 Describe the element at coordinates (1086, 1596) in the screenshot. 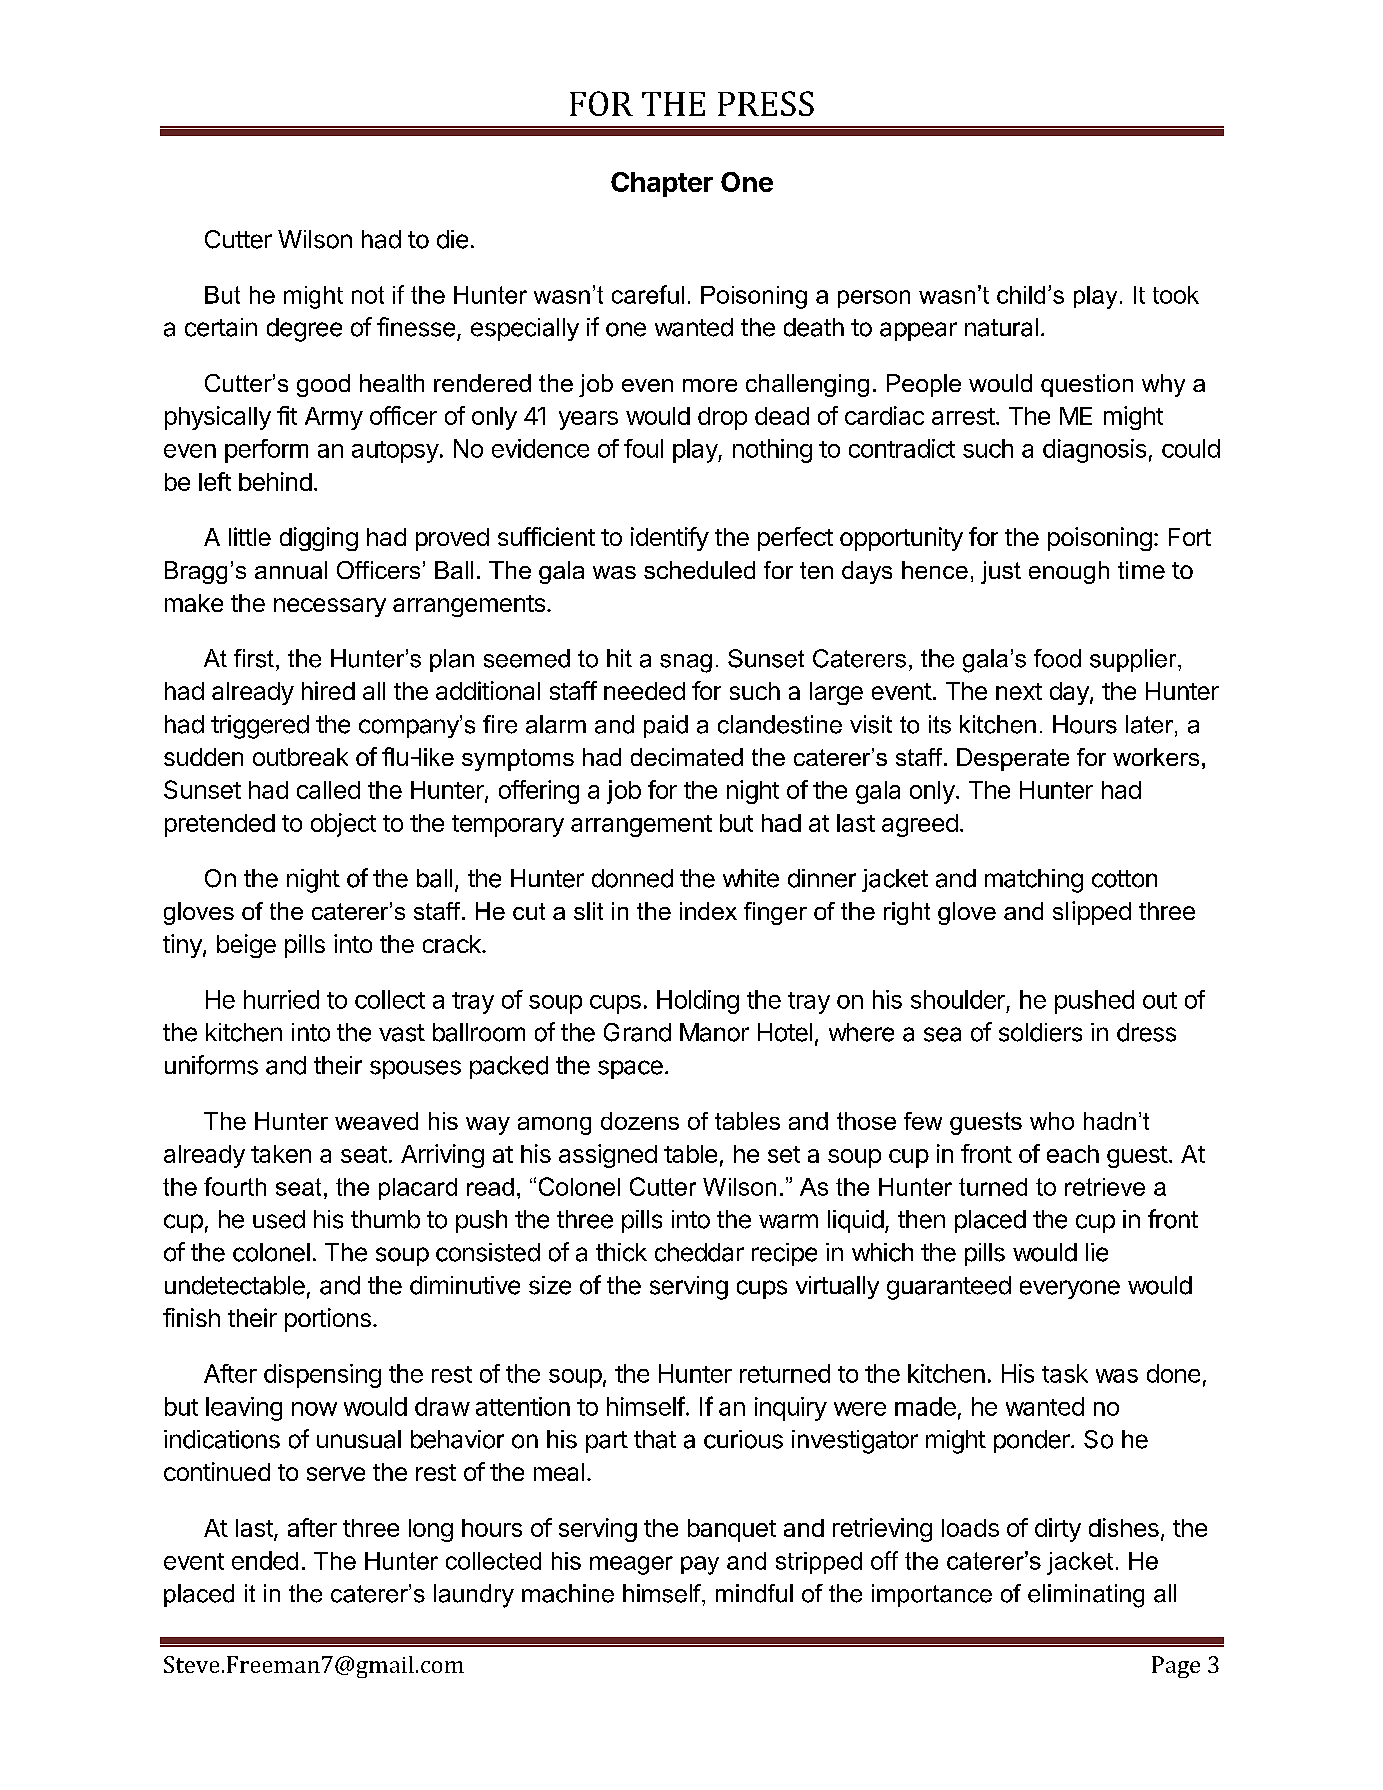

I see `eliminating` at that location.
